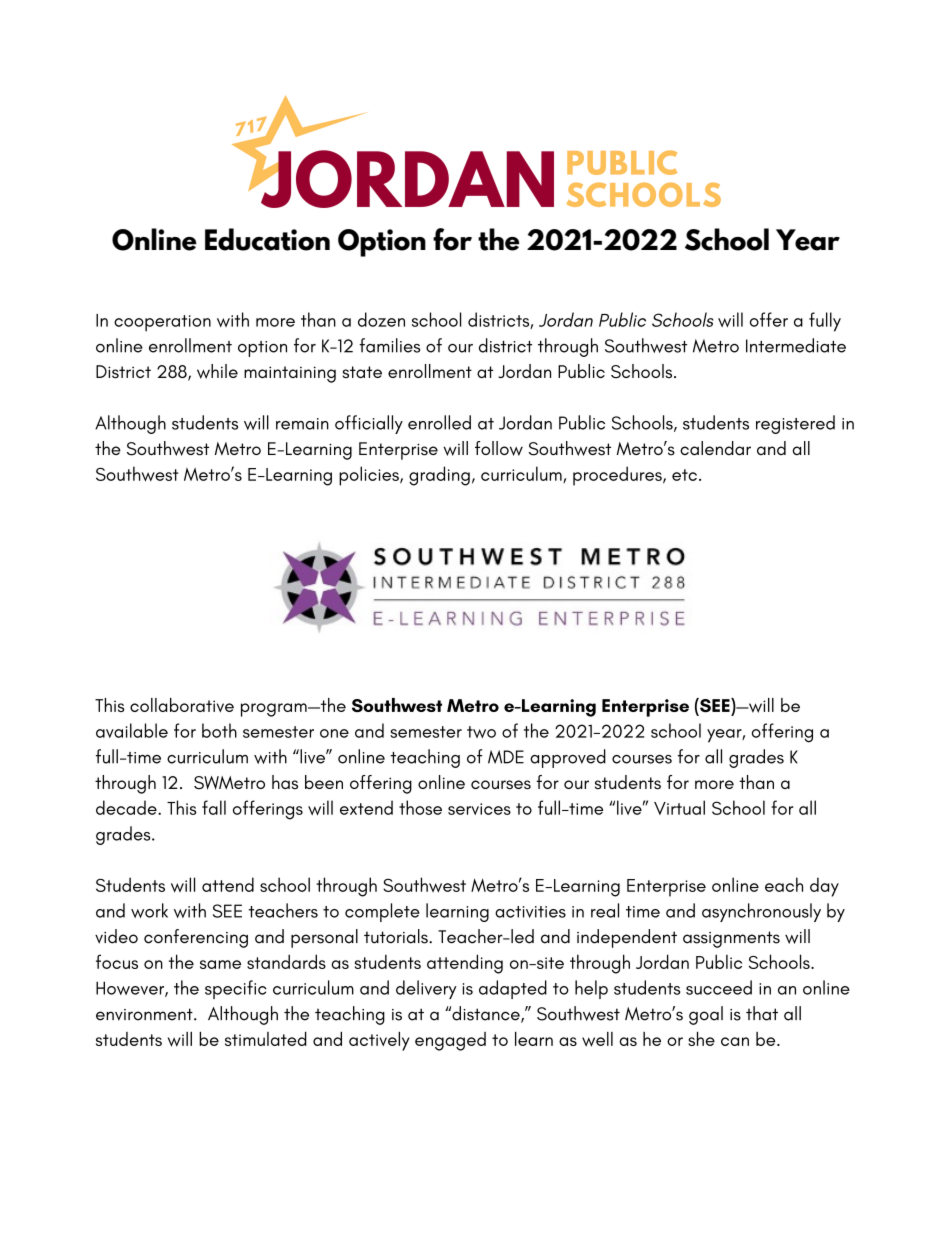  I want to click on Intermediate, so click(796, 345).
